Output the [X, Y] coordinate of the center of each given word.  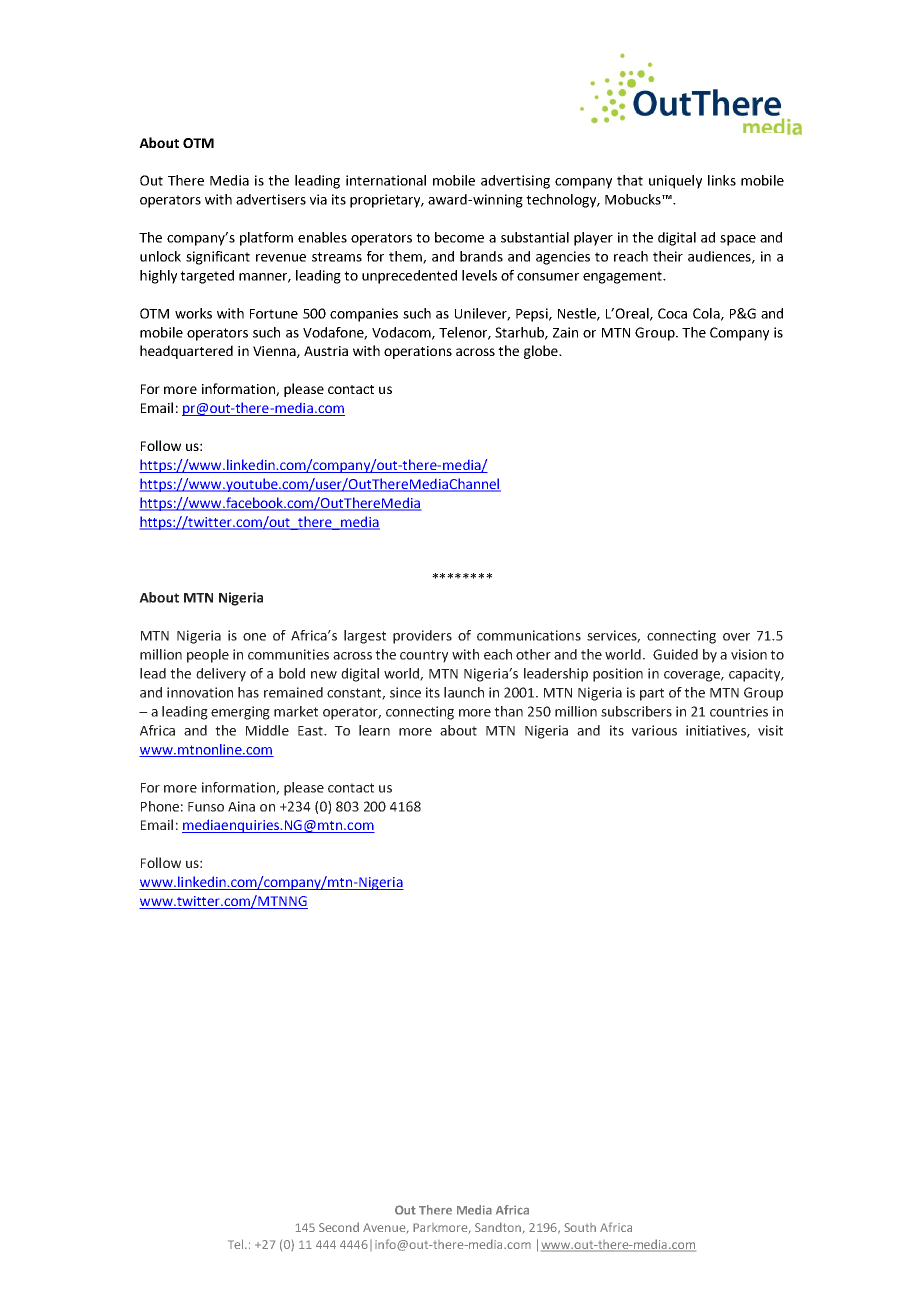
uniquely [675, 182]
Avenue [385, 1228]
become [459, 237]
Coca [672, 313]
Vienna [275, 352]
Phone [160, 806]
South [580, 1227]
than [508, 711]
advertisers [271, 199]
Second [339, 1227]
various [654, 730]
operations [418, 352]
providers [422, 637]
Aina [241, 806]
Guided [675, 654]
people [208, 656]
